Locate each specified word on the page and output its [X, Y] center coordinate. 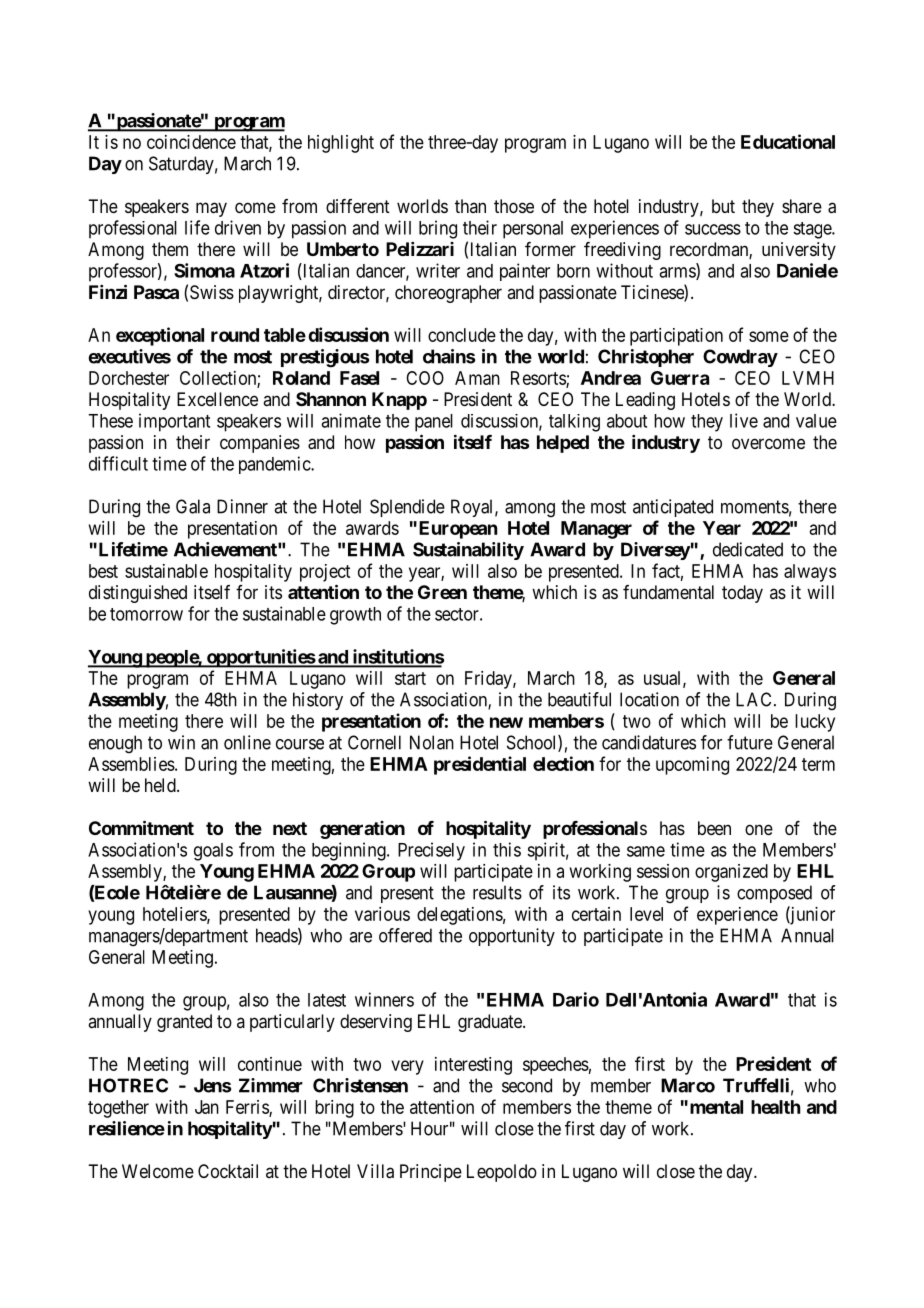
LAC [753, 699]
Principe [431, 1173]
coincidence [191, 142]
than [470, 206]
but [723, 206]
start [410, 678]
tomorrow [146, 614]
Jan [207, 1107]
